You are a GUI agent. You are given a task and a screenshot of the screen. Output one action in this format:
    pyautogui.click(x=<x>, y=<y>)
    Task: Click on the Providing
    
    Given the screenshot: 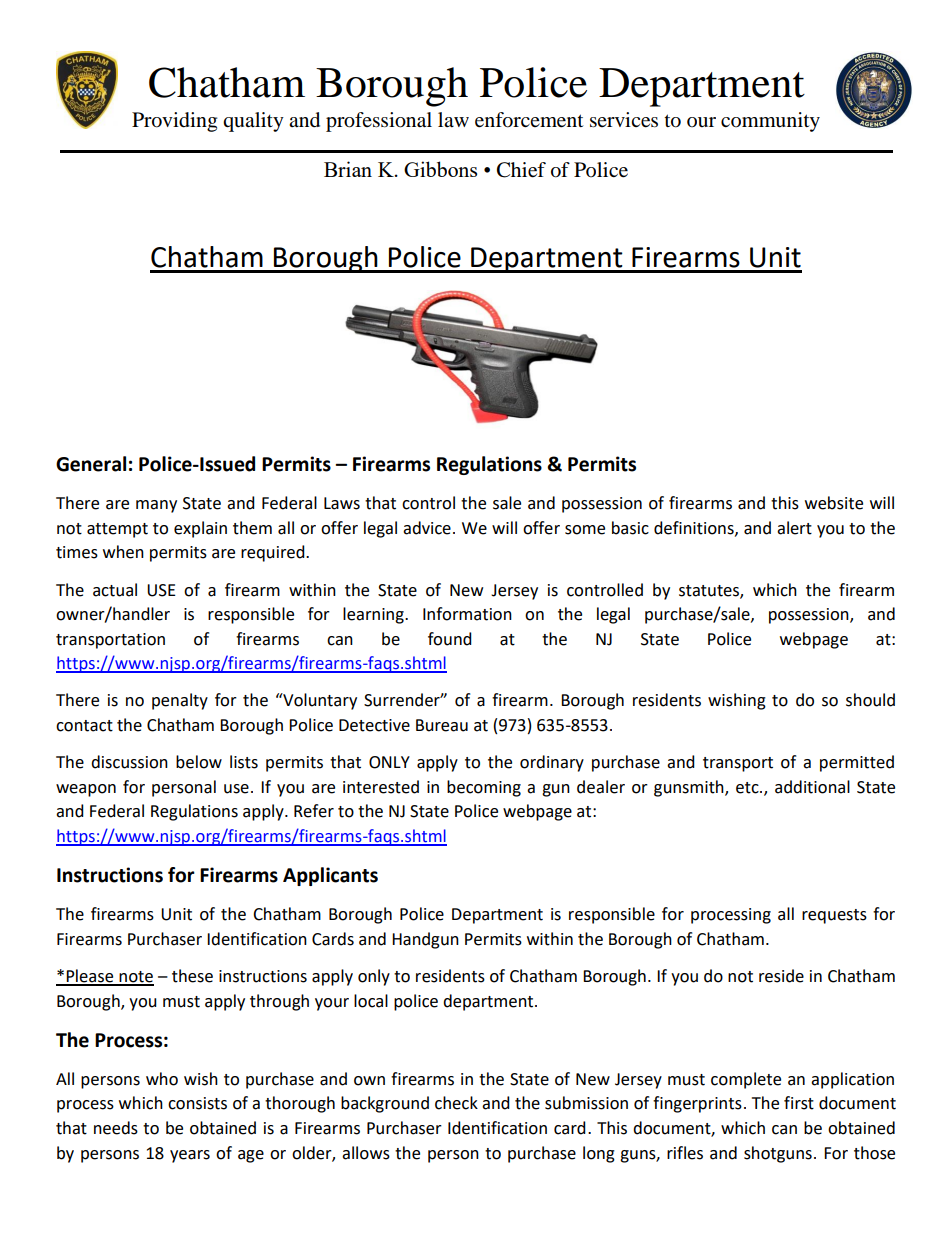 What is the action you would take?
    pyautogui.click(x=174, y=122)
